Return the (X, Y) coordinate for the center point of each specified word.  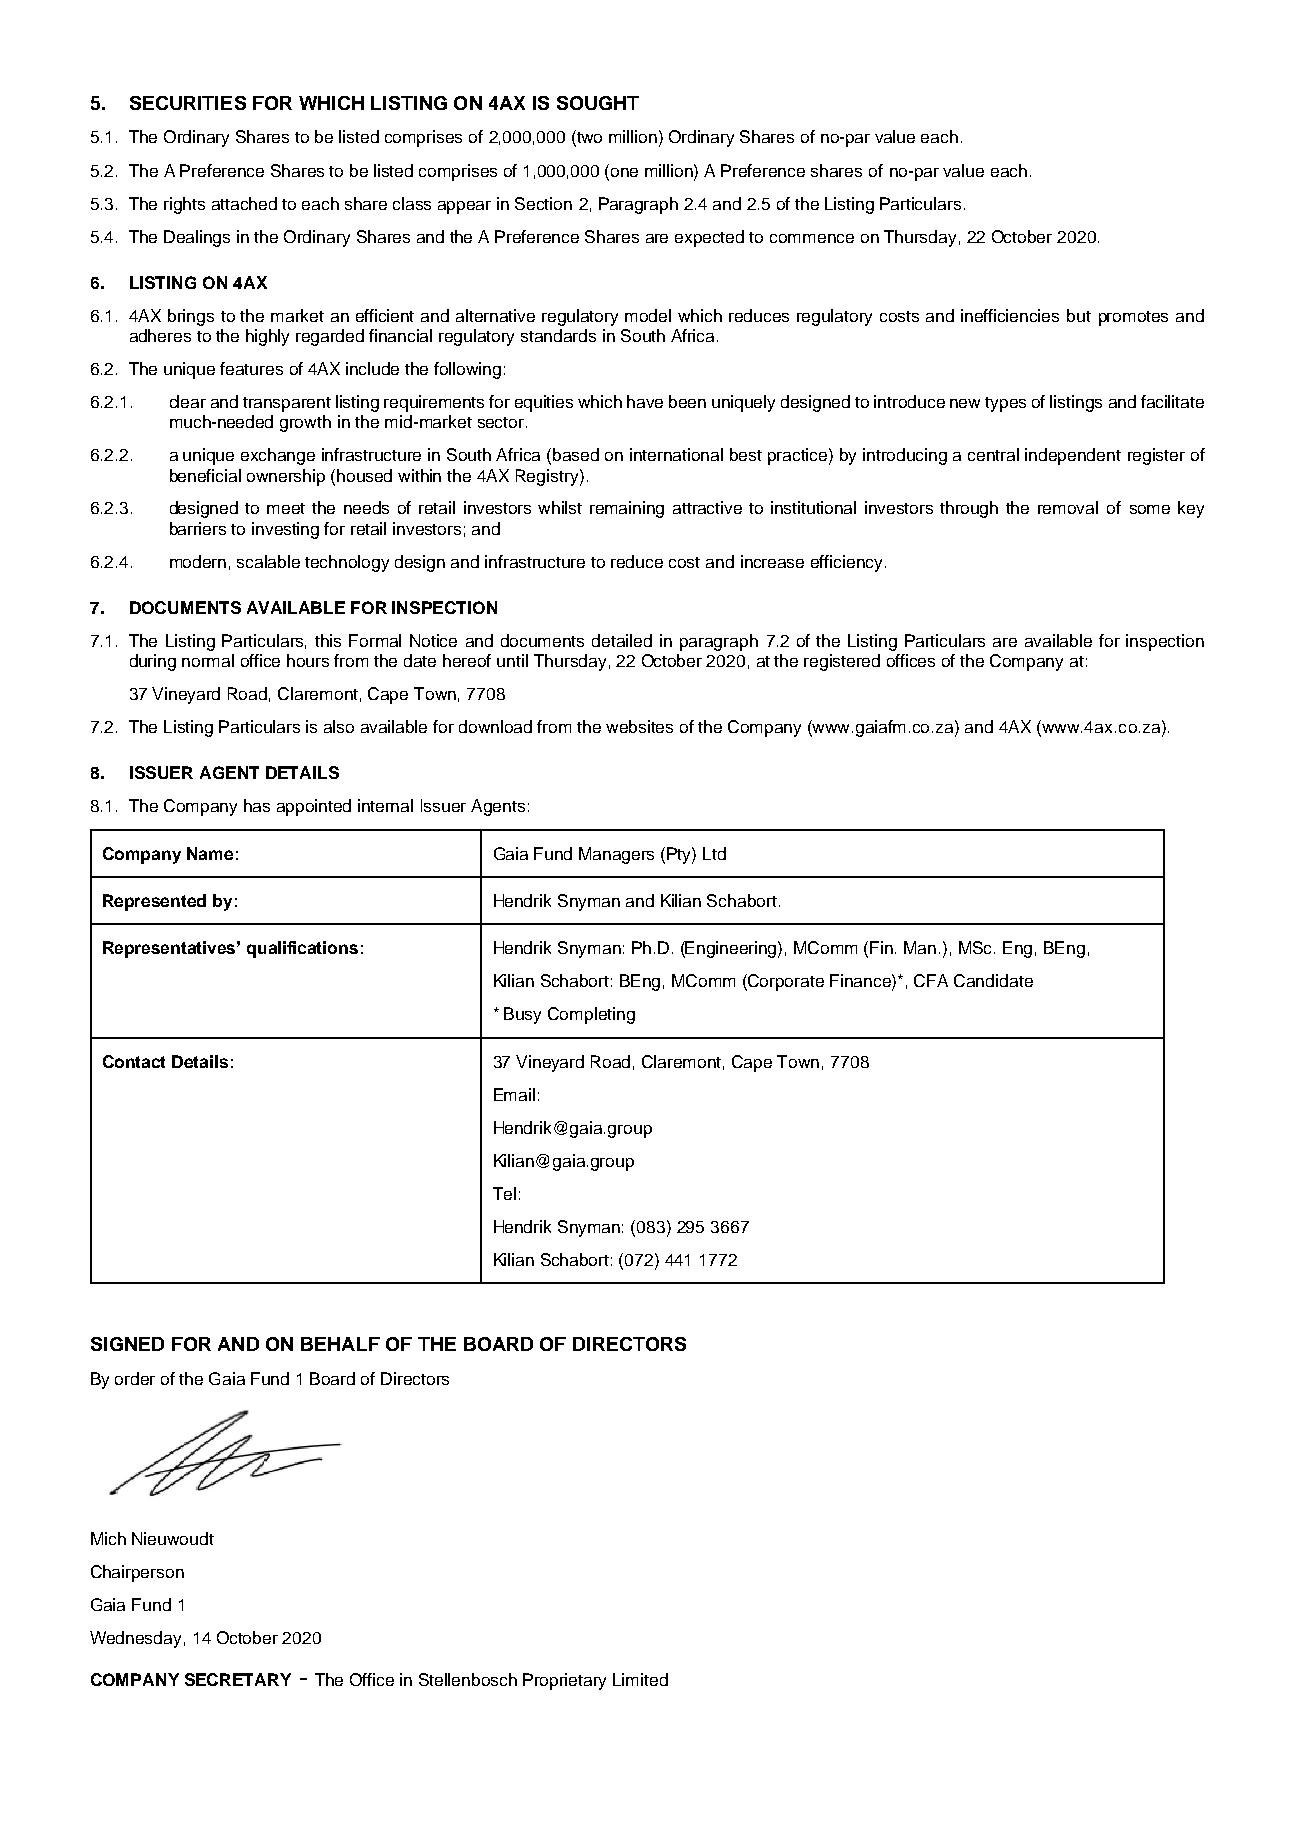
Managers (616, 855)
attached (244, 203)
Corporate (785, 982)
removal (1068, 507)
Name (210, 853)
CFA (931, 980)
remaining (627, 509)
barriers (198, 528)
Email (514, 1094)
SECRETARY (238, 1679)
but (1079, 315)
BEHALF (340, 1344)
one (624, 172)
